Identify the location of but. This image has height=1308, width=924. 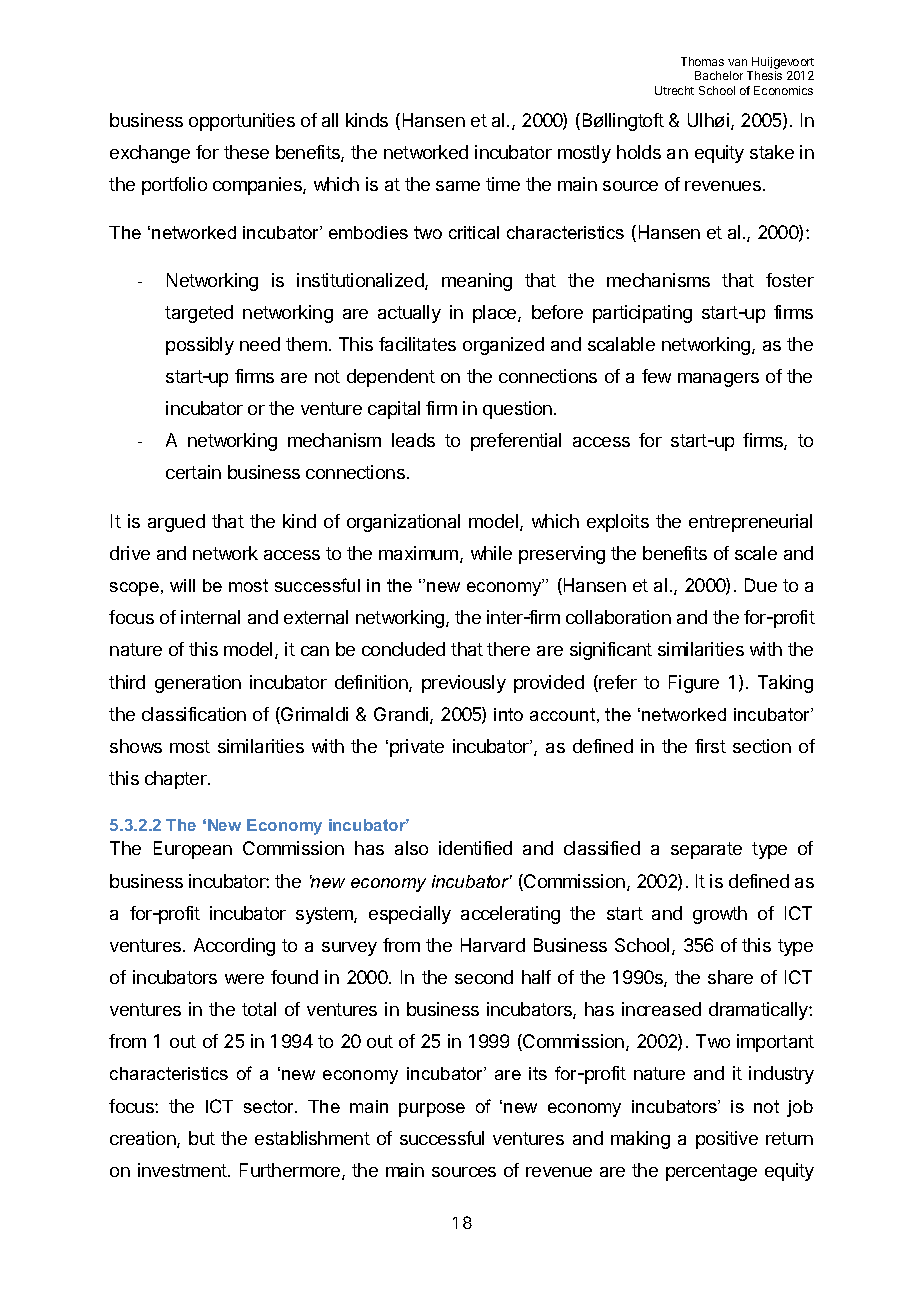
(202, 1138).
